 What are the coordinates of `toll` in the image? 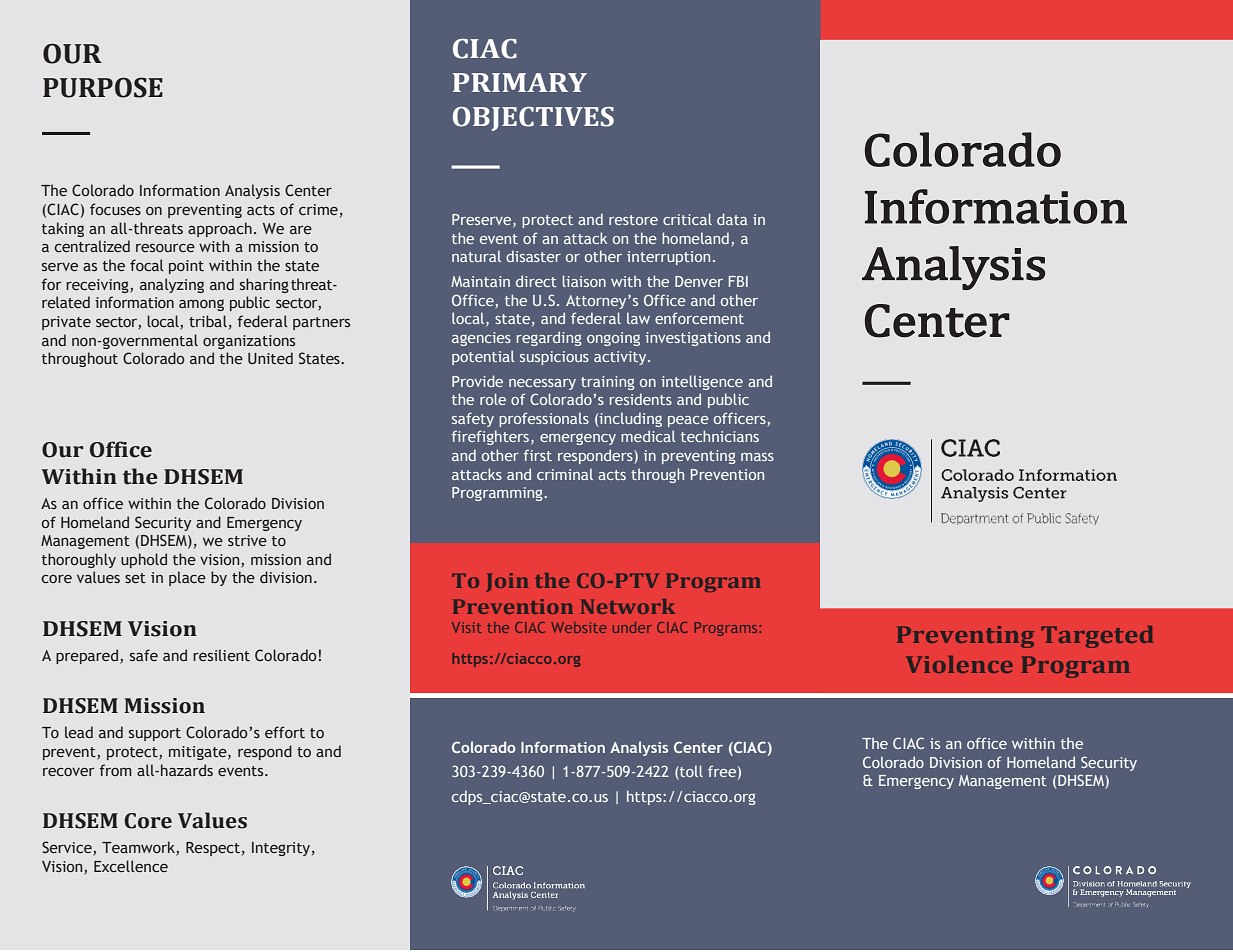 It's located at (690, 772).
